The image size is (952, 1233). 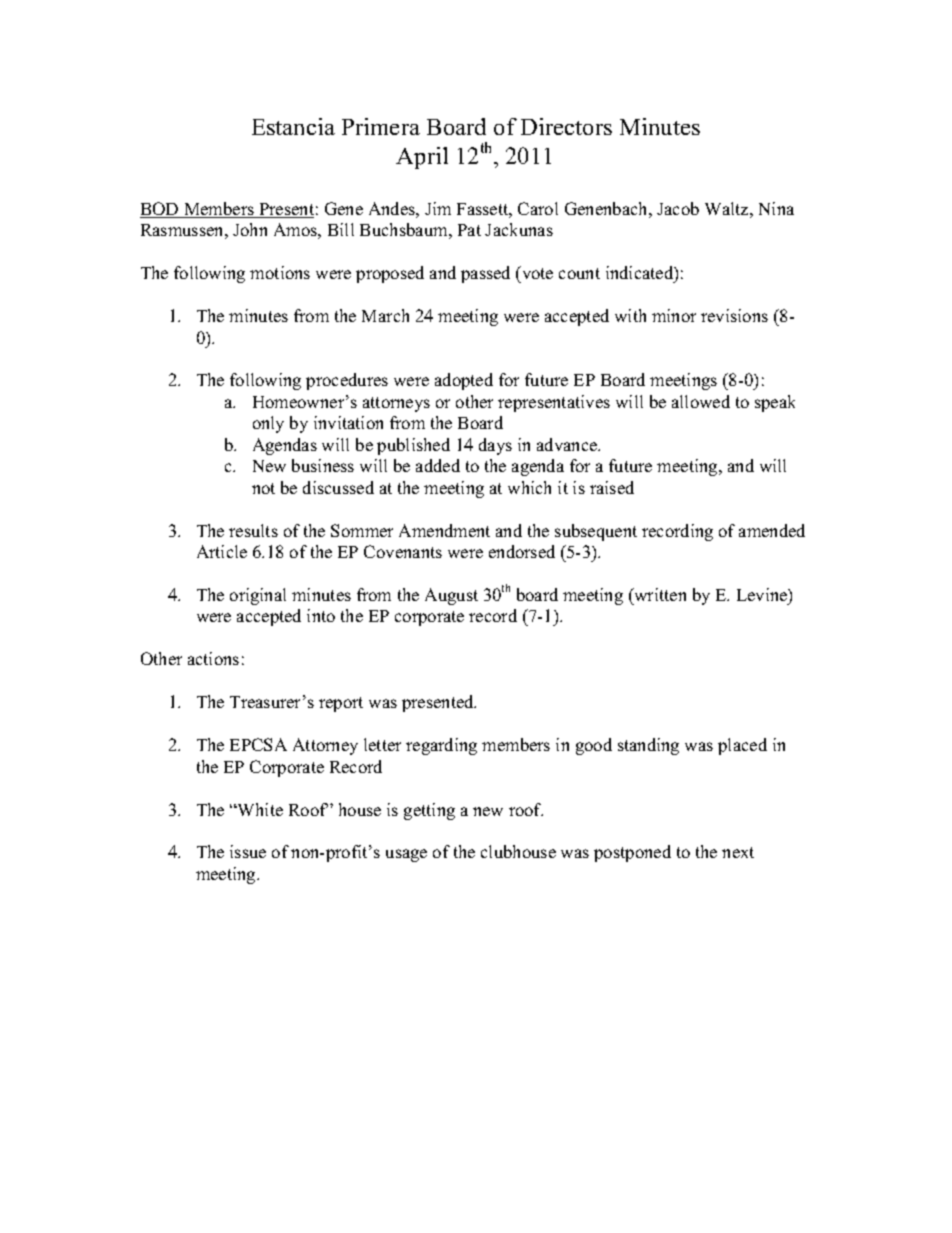 I want to click on issue, so click(x=248, y=851).
